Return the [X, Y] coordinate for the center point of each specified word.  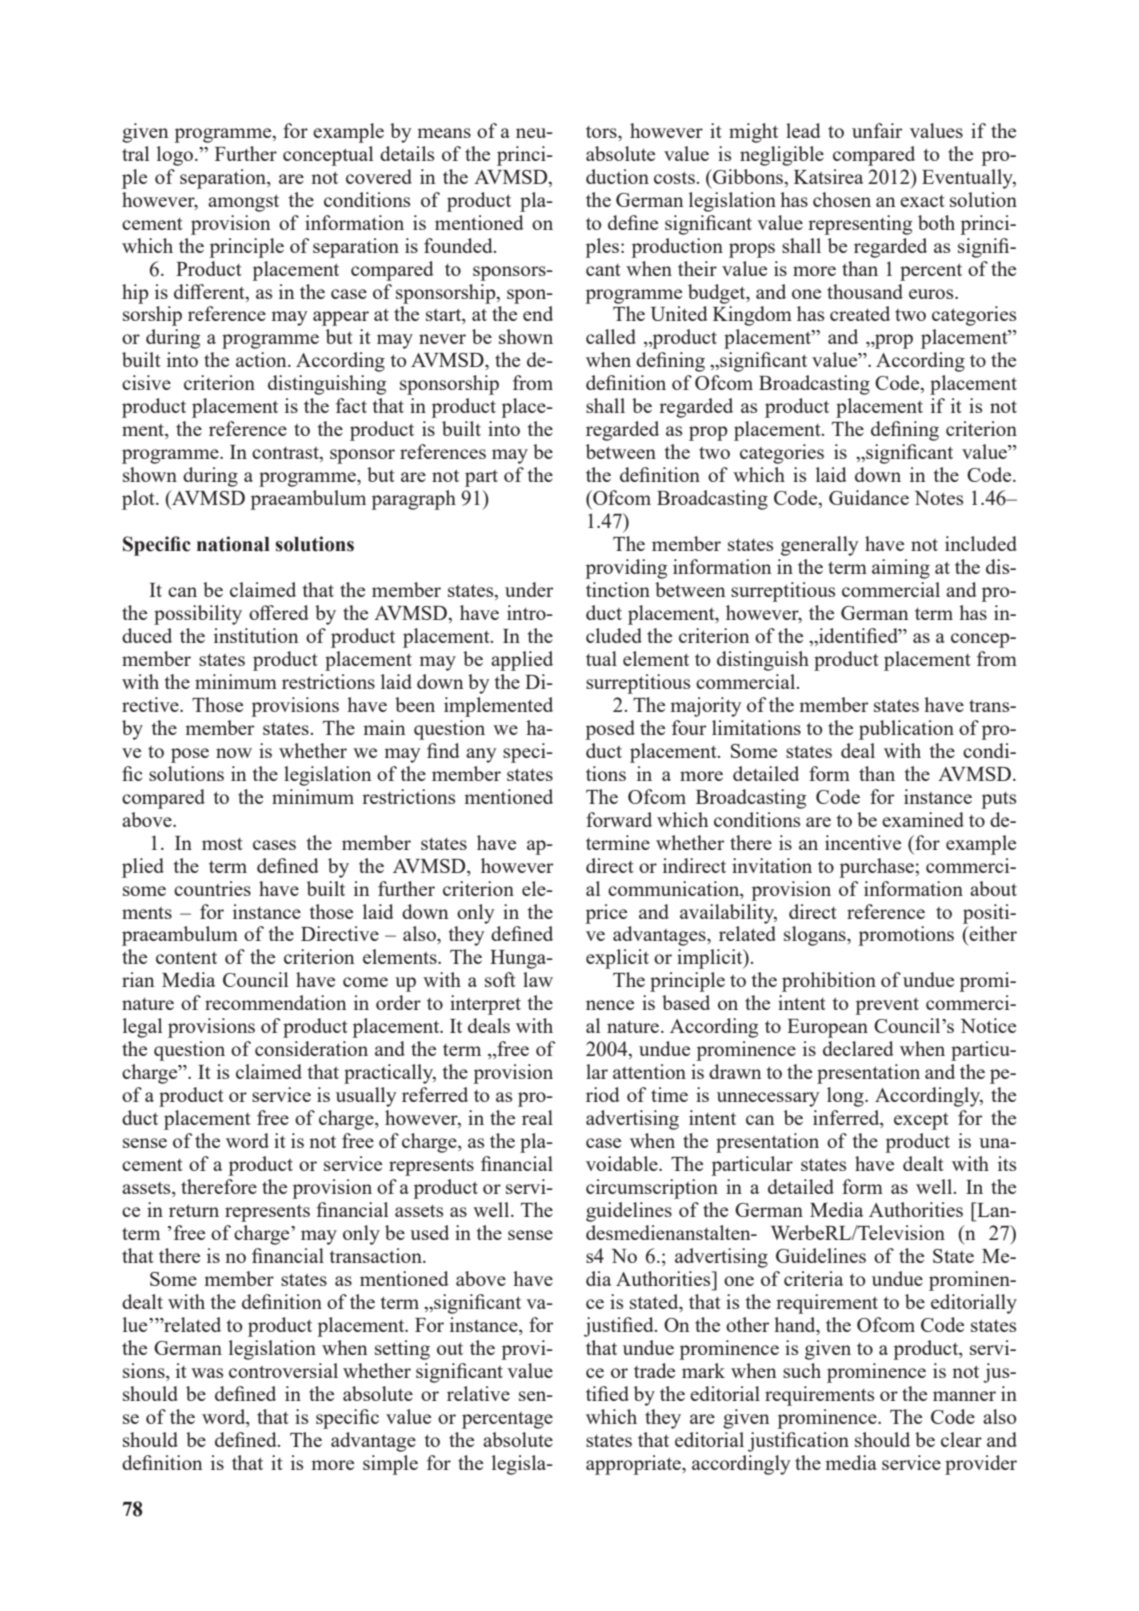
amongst [243, 203]
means [444, 133]
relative [478, 1393]
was [207, 1373]
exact [922, 201]
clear [961, 1439]
